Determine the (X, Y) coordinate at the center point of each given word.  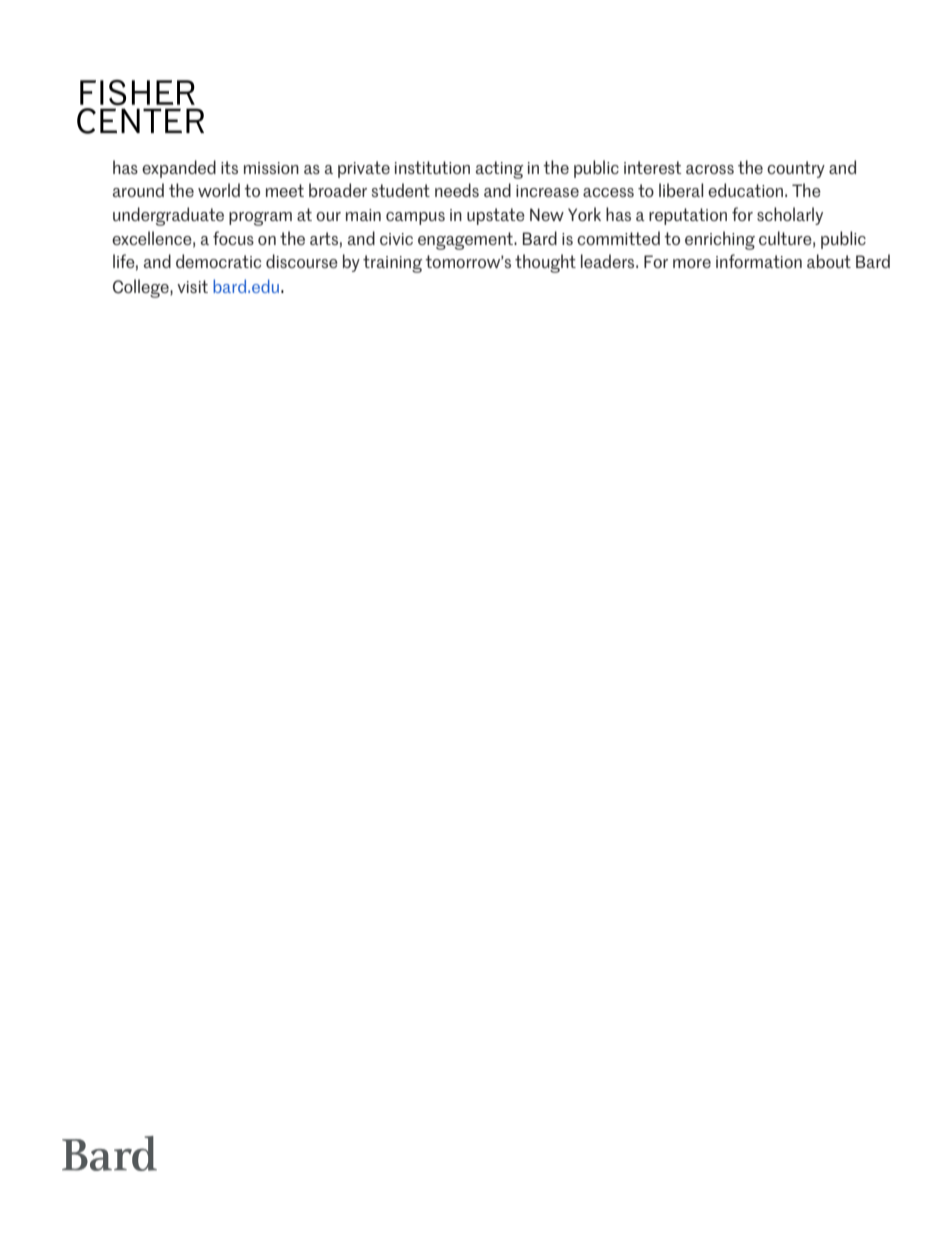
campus (415, 218)
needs (457, 190)
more (692, 263)
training (393, 264)
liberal (681, 190)
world (219, 190)
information (759, 261)
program (260, 219)
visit (192, 286)
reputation (688, 216)
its (229, 167)
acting (500, 170)
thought (545, 263)
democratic (218, 261)
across (710, 169)
